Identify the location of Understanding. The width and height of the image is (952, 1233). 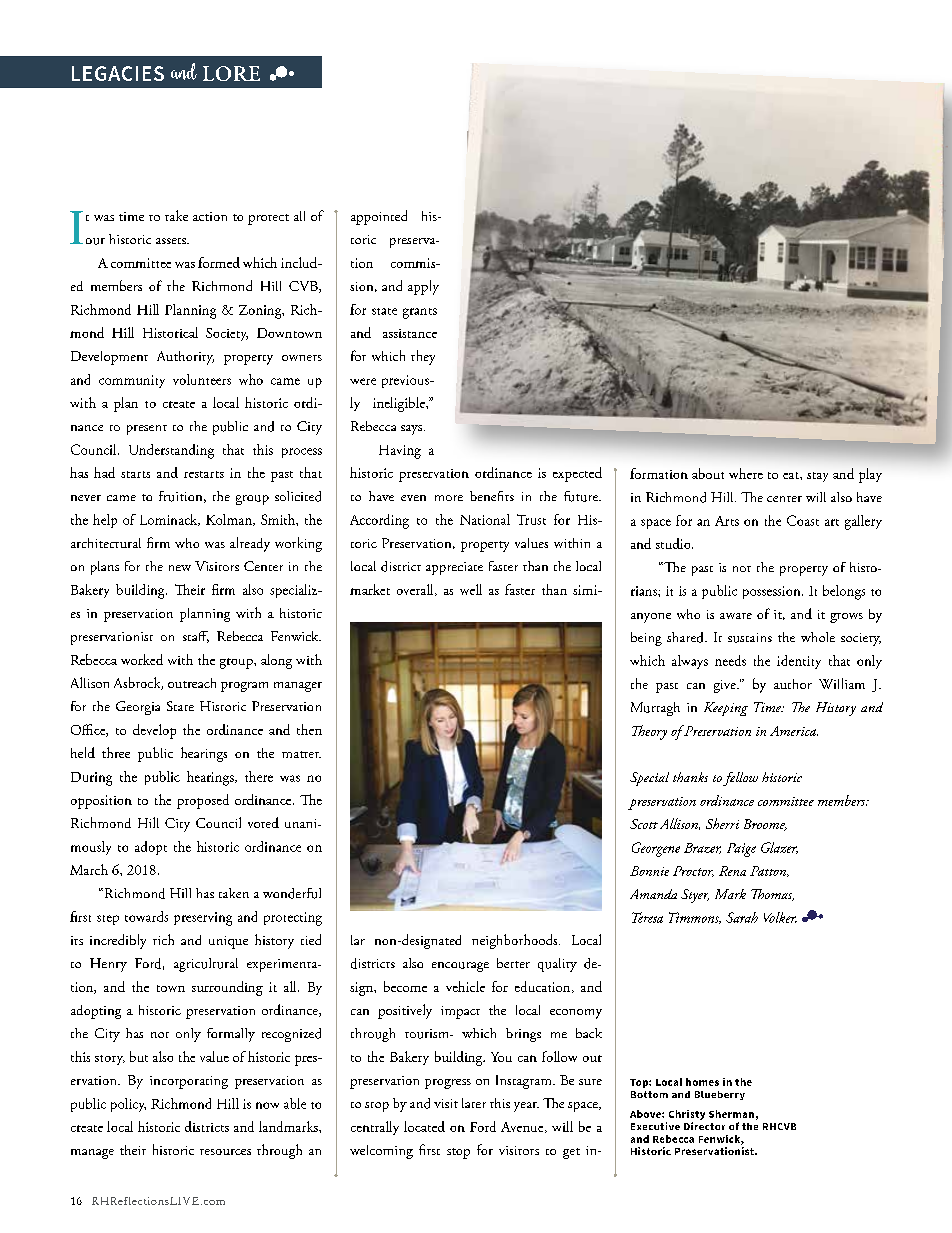
(171, 451).
